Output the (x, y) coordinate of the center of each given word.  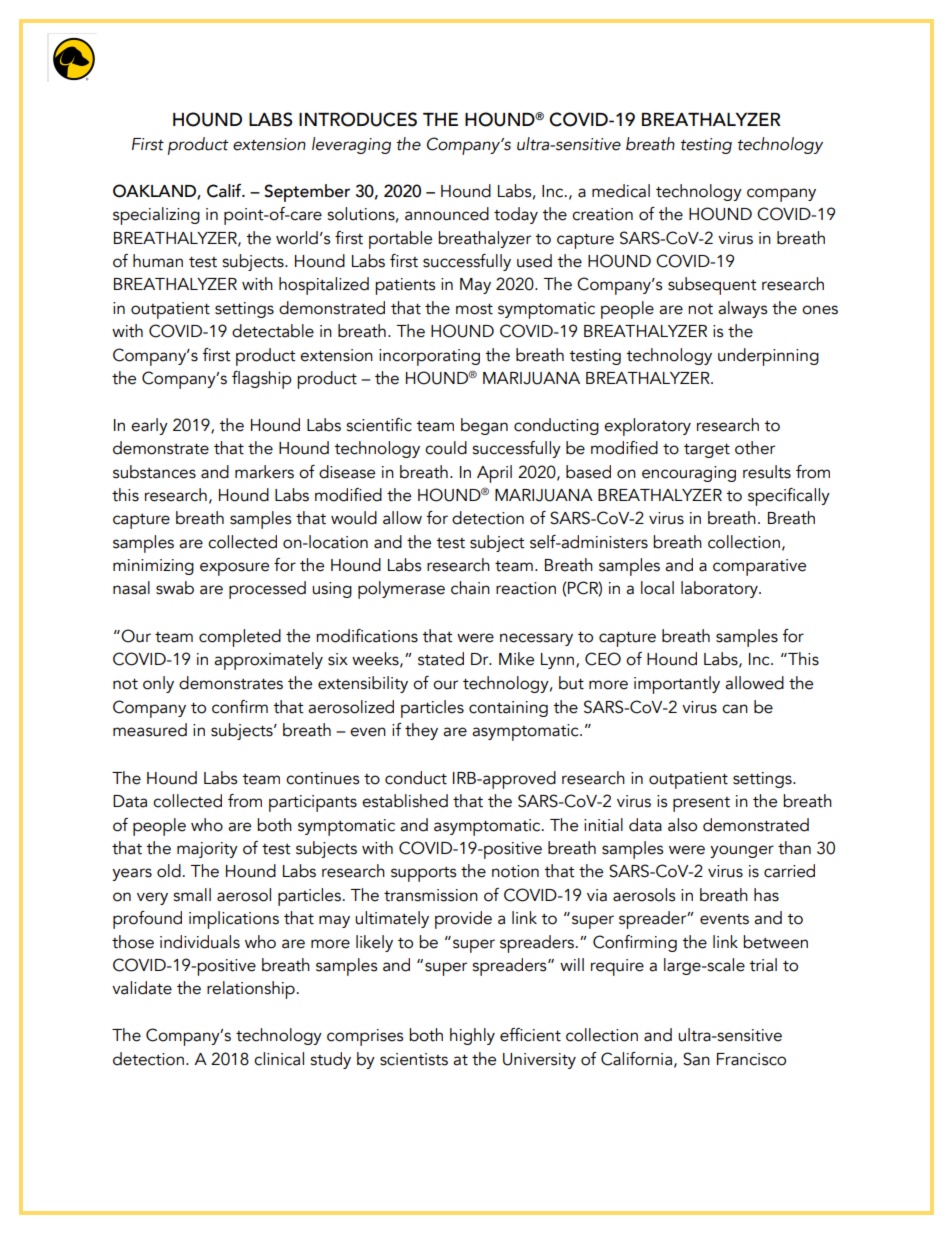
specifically (789, 497)
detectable (273, 331)
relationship (251, 990)
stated (441, 659)
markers (264, 472)
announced (447, 214)
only (158, 684)
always (743, 309)
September (307, 193)
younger (742, 851)
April (494, 474)
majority (207, 850)
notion (515, 871)
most (474, 309)
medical (621, 191)
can (735, 709)
